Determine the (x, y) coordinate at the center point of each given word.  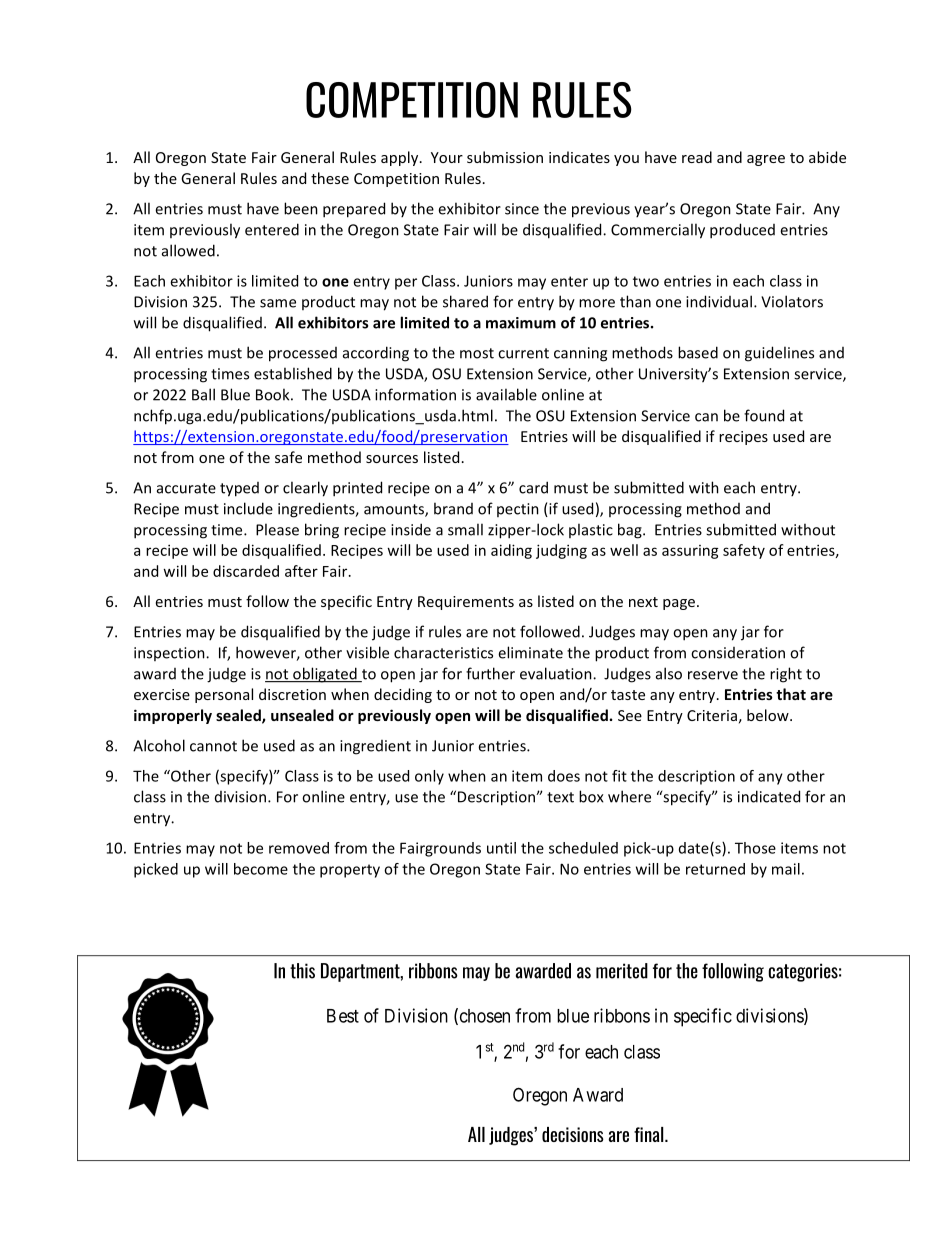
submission (505, 157)
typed (239, 489)
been (301, 208)
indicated (769, 796)
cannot (213, 746)
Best (343, 1016)
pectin (518, 510)
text (560, 797)
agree (766, 160)
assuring (690, 552)
